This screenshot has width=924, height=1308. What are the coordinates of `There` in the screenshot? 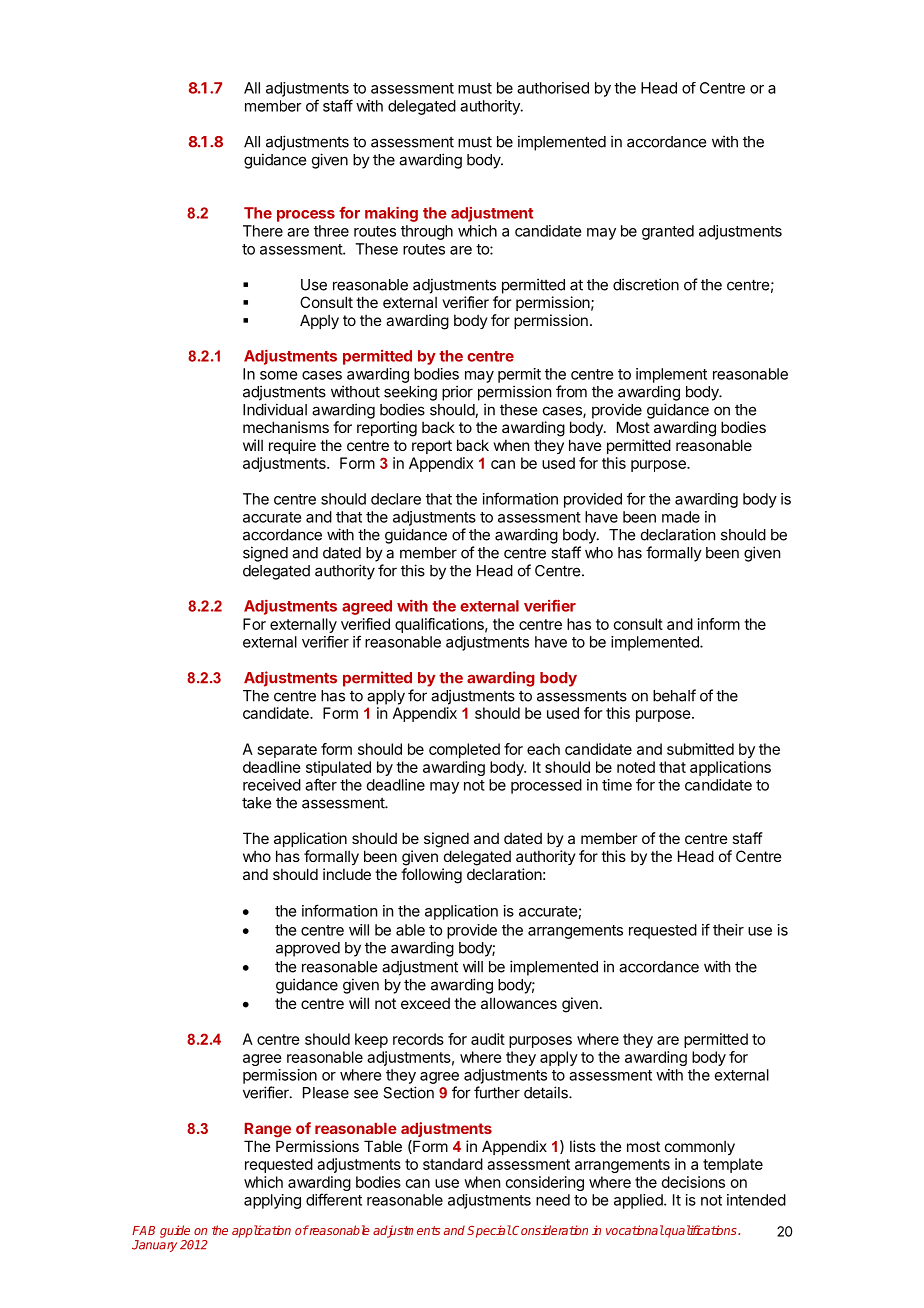 It's located at (263, 231).
